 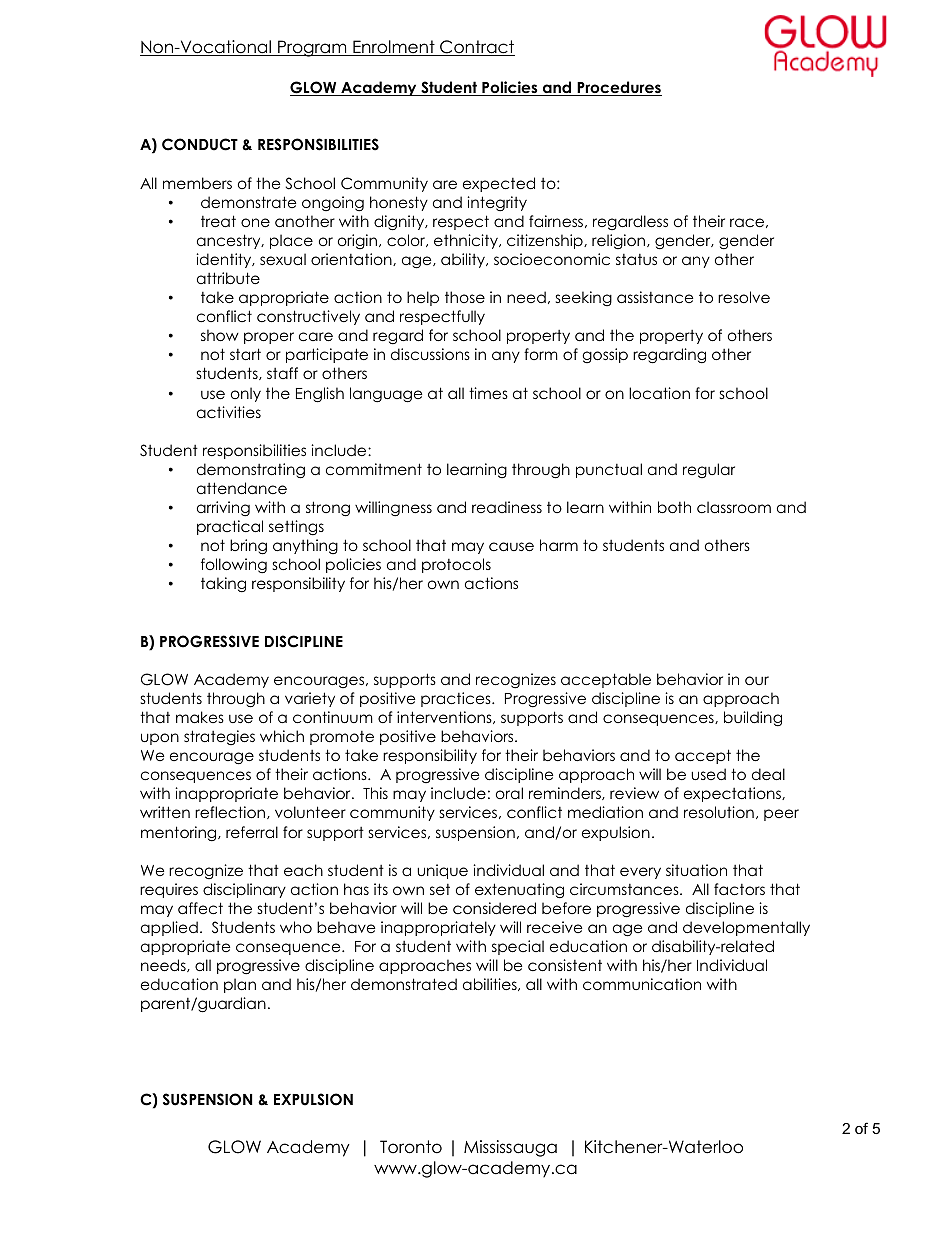 What do you see at coordinates (240, 985) in the screenshot?
I see `plan` at bounding box center [240, 985].
